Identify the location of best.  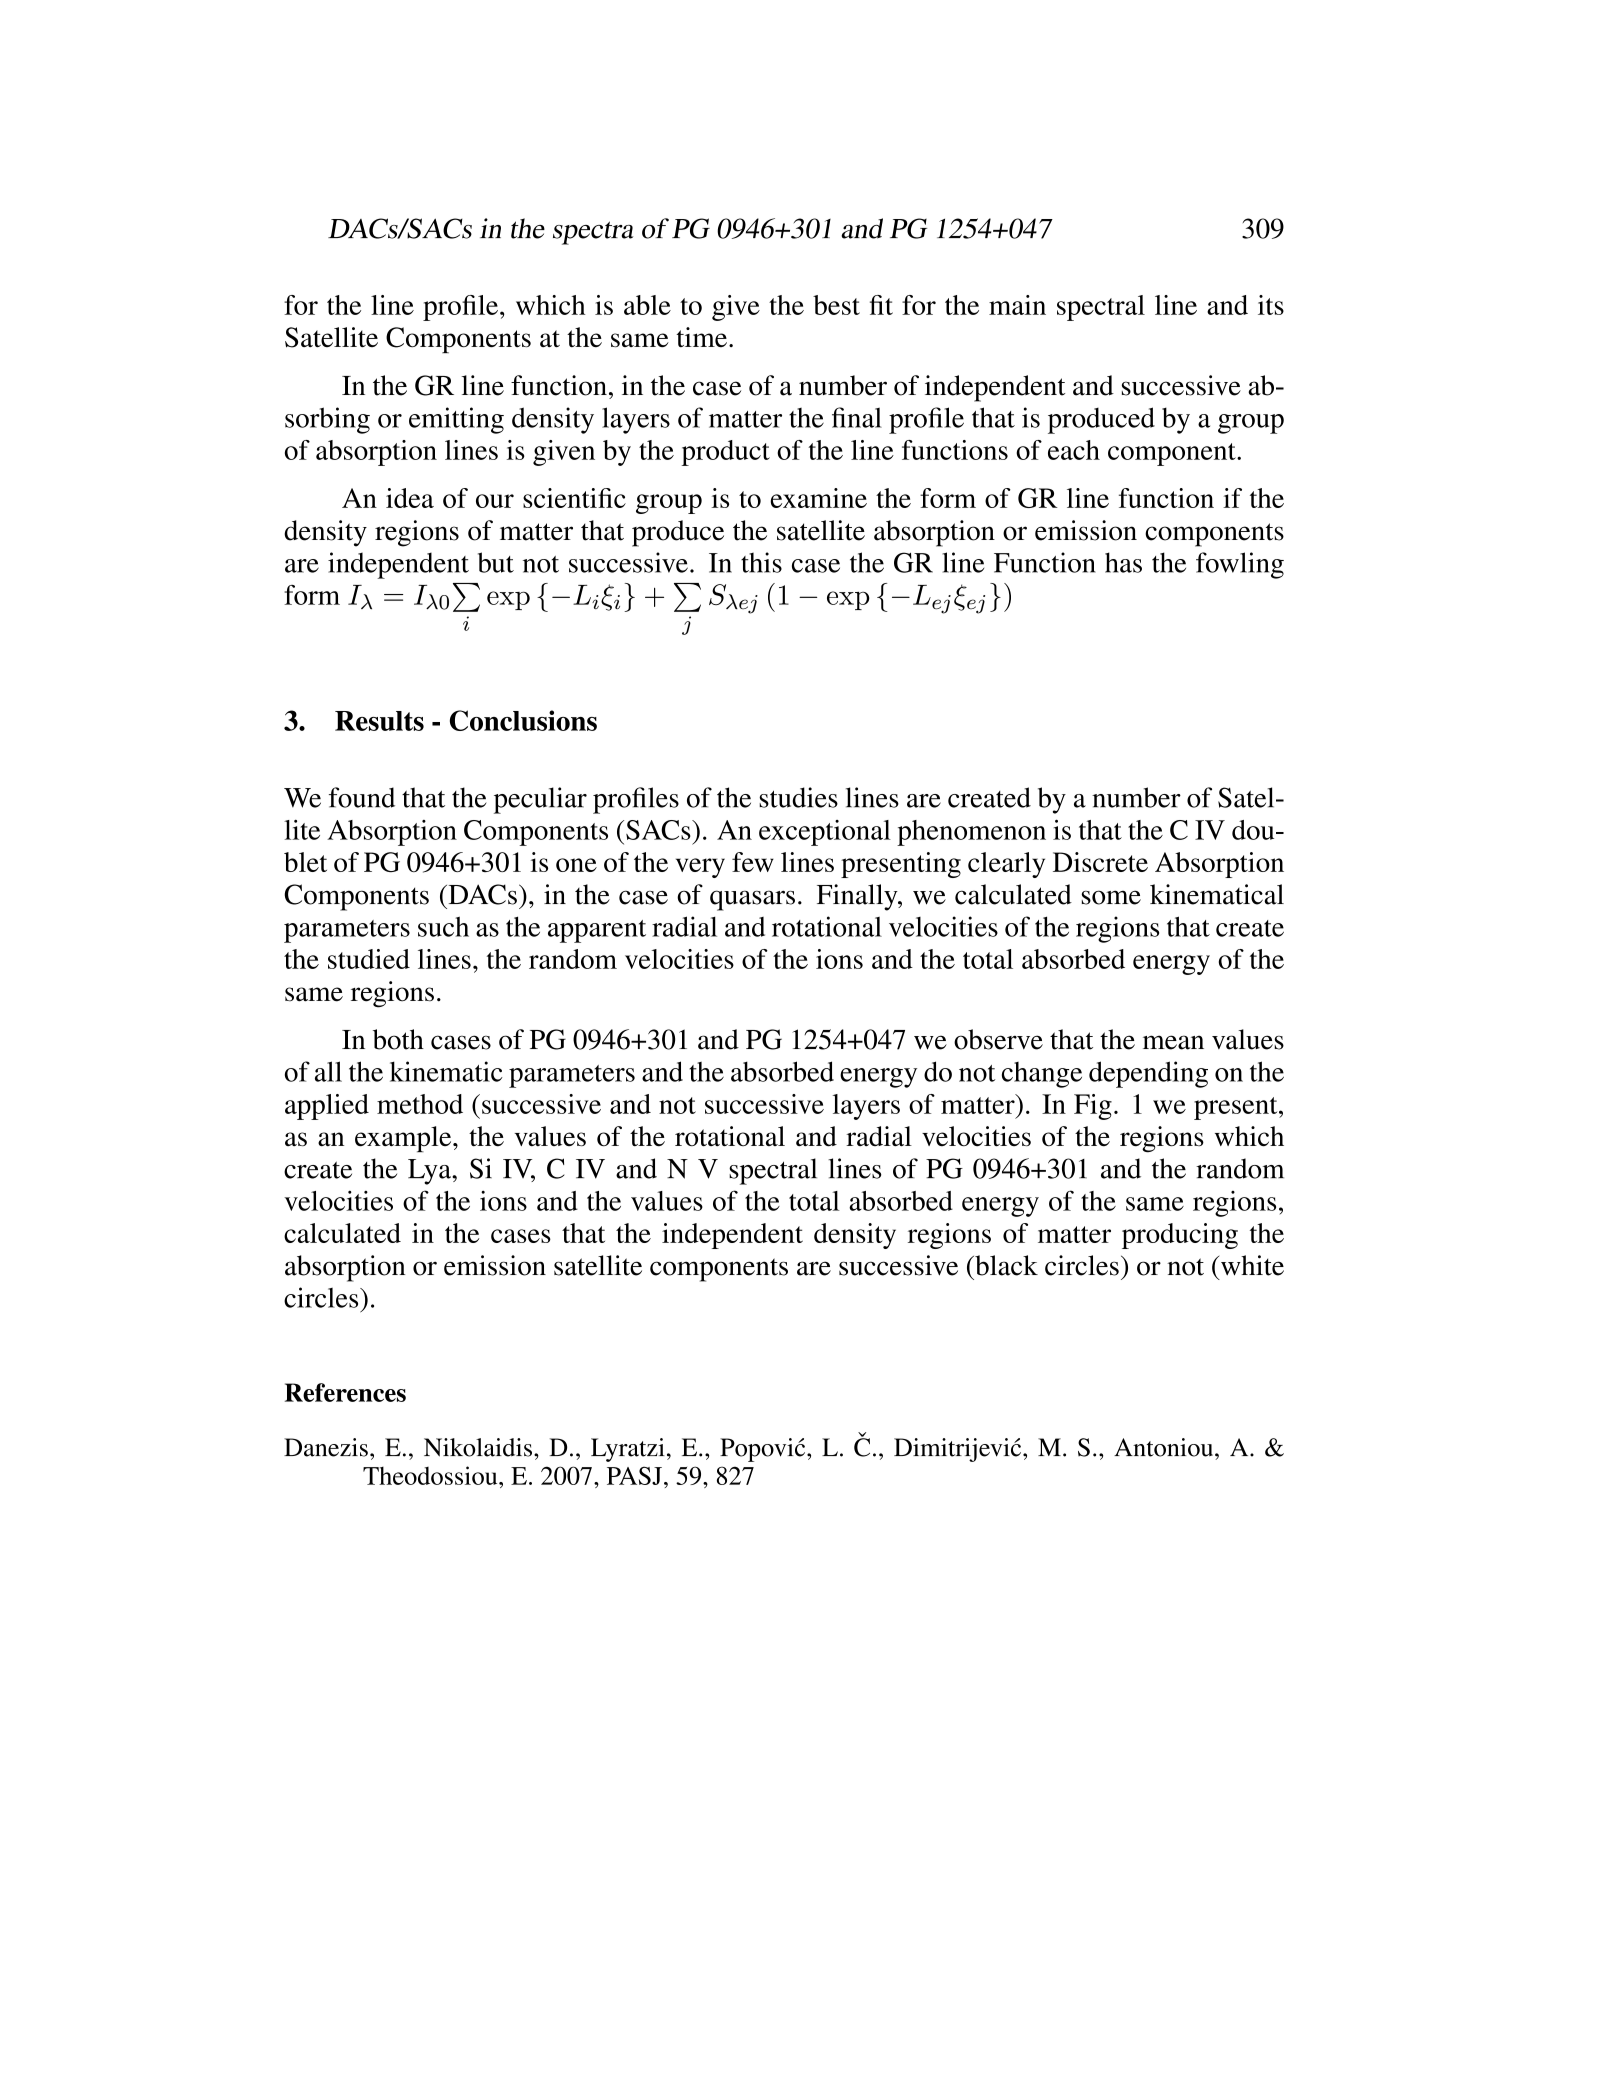
(836, 305).
